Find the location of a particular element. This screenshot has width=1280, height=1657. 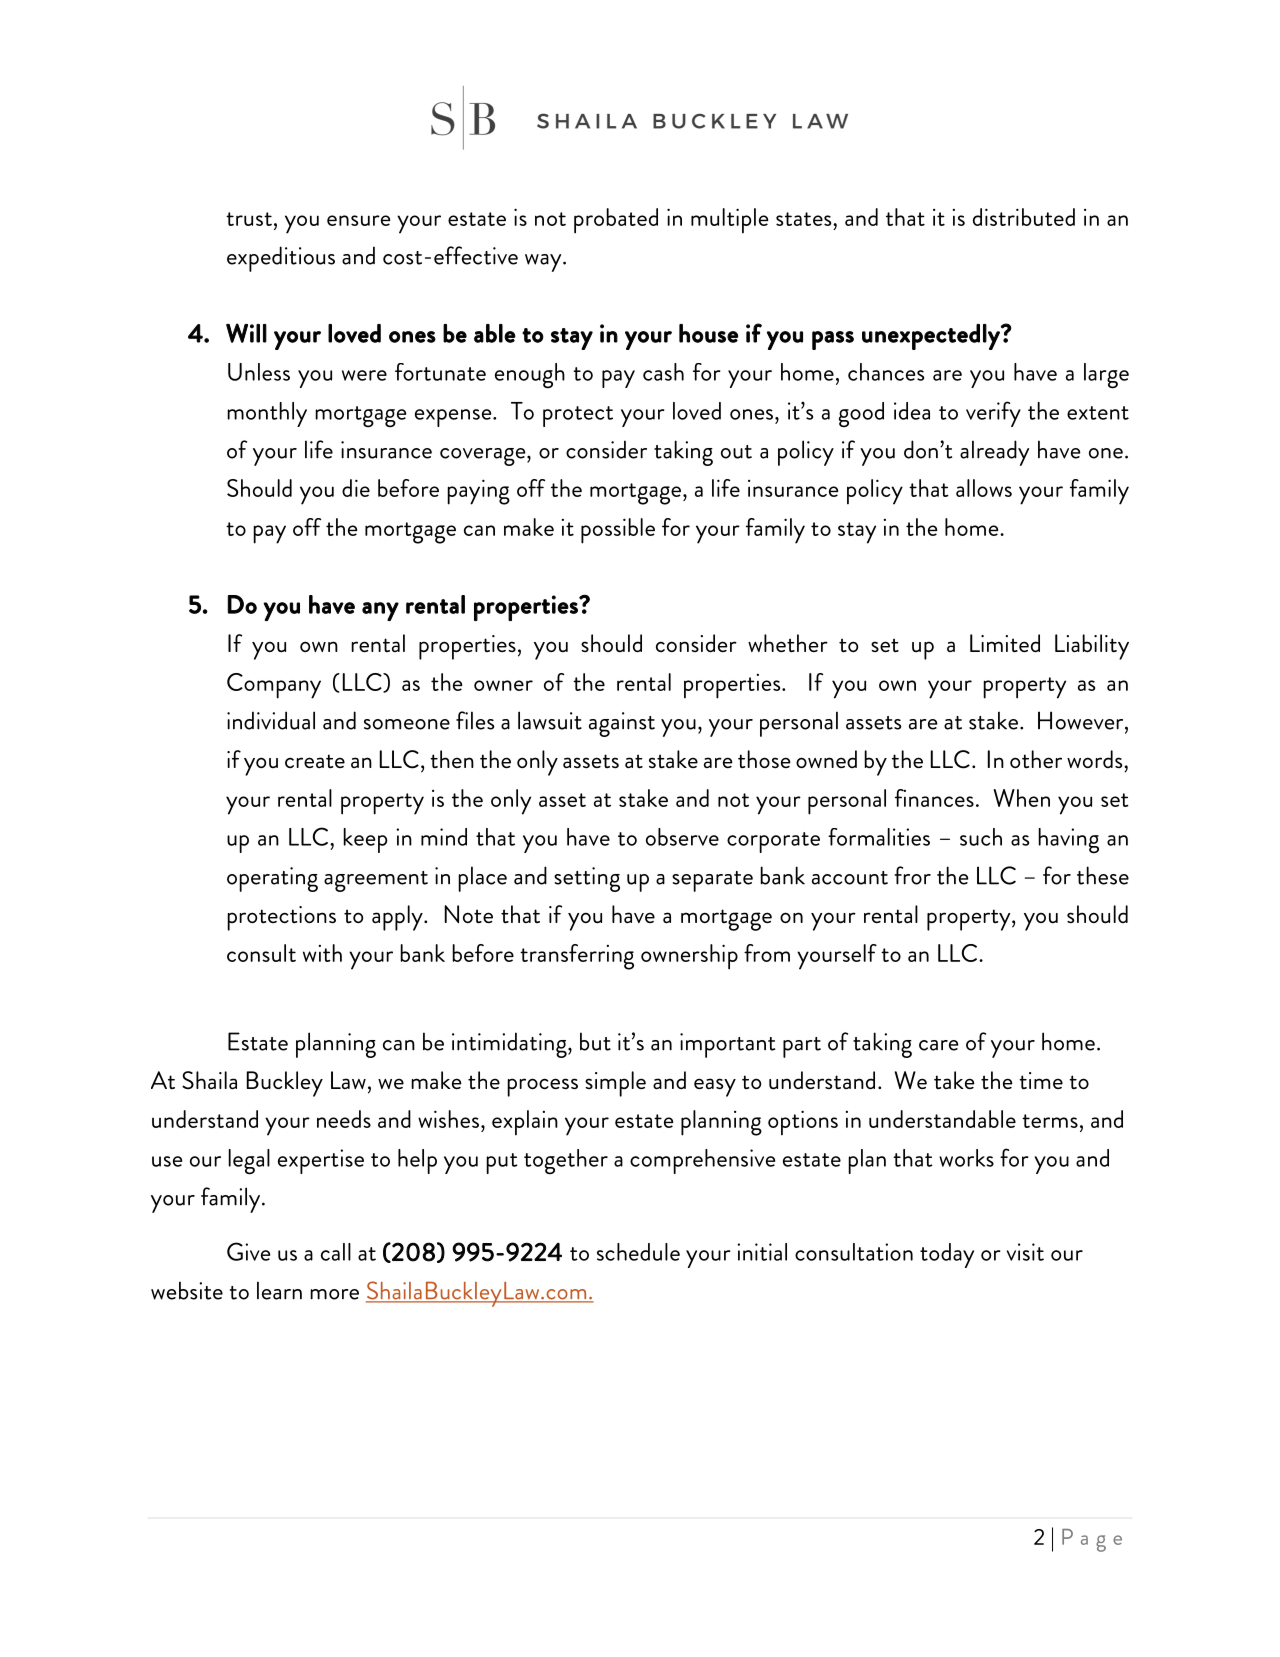

schedule is located at coordinates (638, 1252).
